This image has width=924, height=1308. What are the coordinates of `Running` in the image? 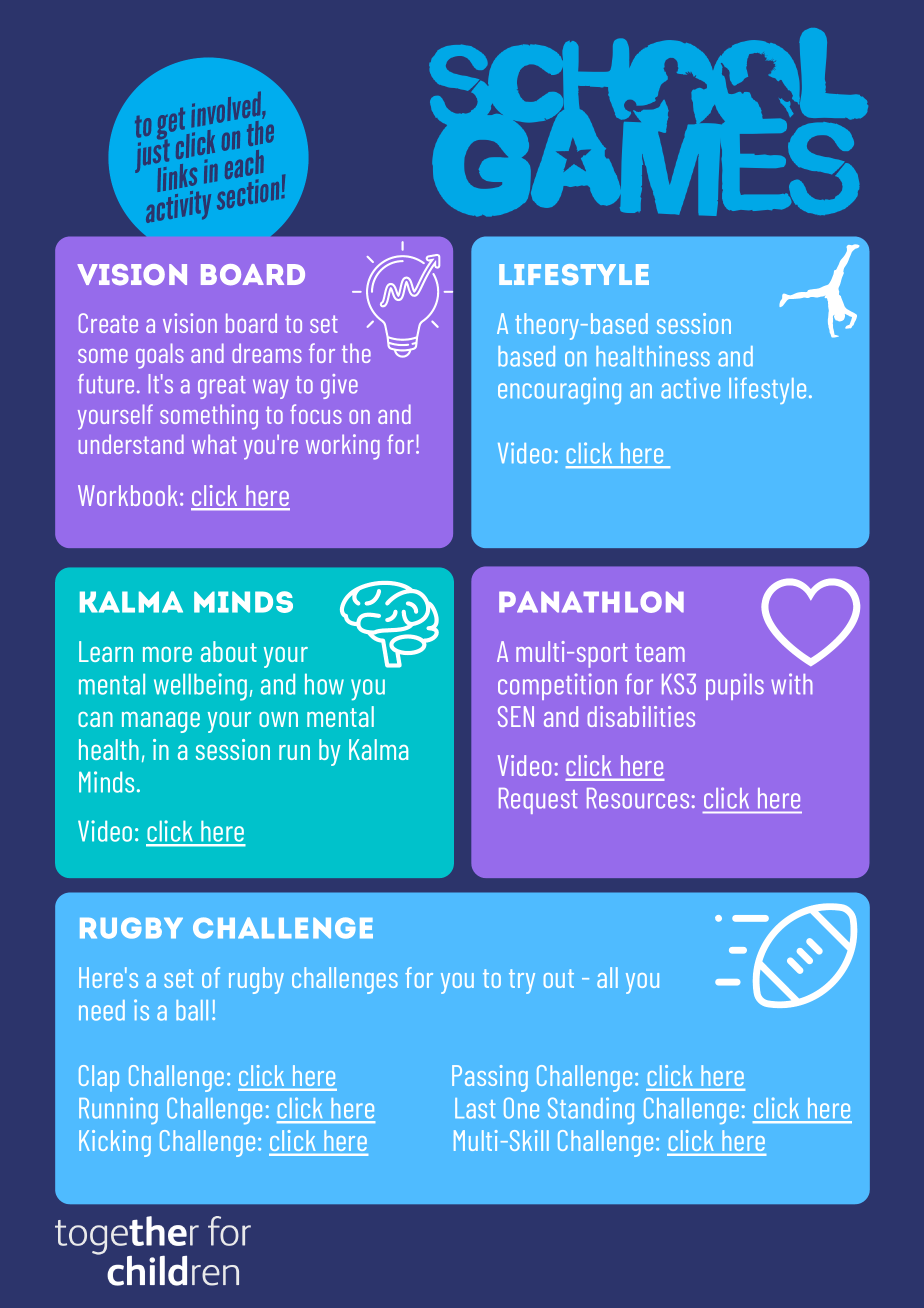 It's located at (118, 1110).
